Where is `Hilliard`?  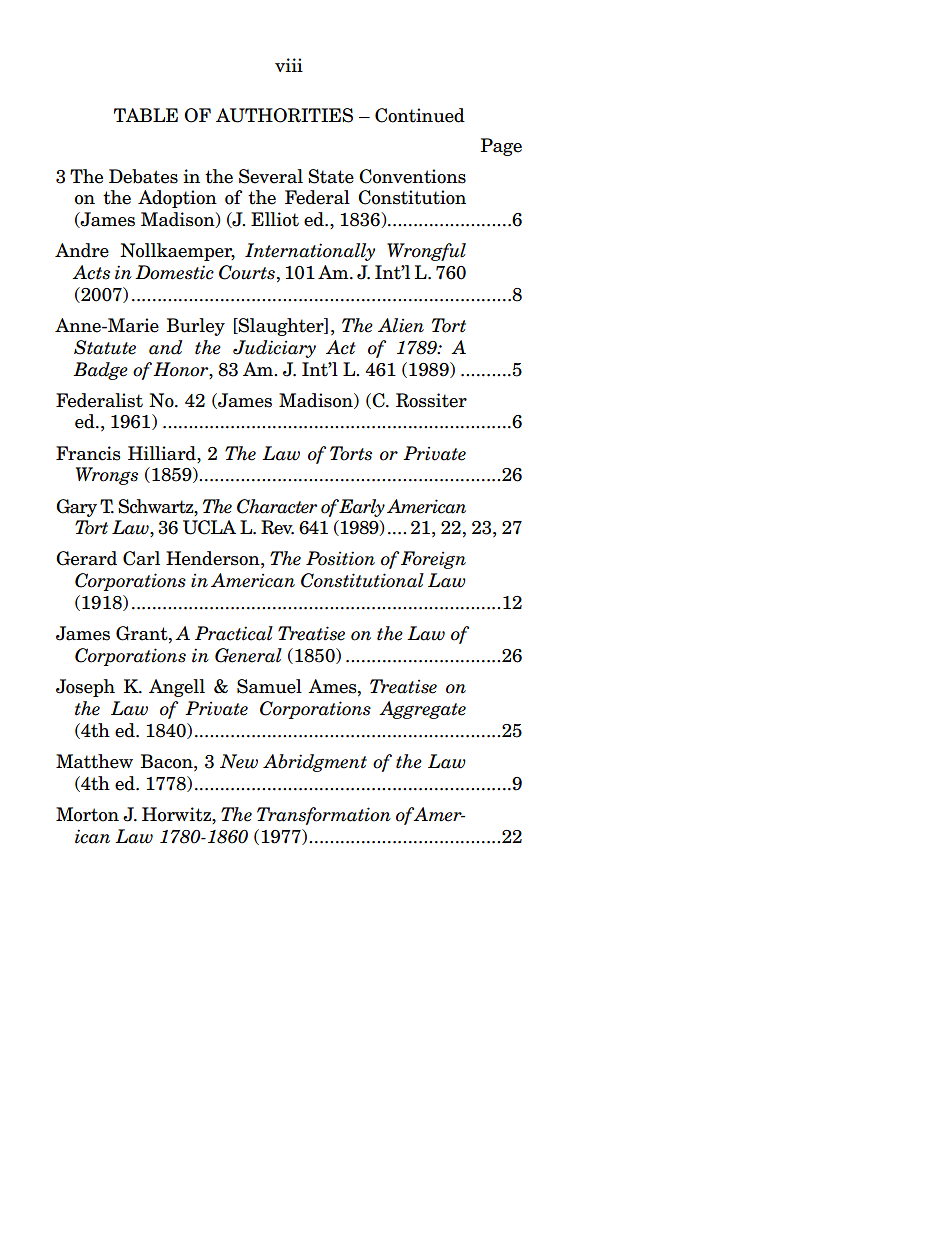 Hilliard is located at coordinates (163, 453).
